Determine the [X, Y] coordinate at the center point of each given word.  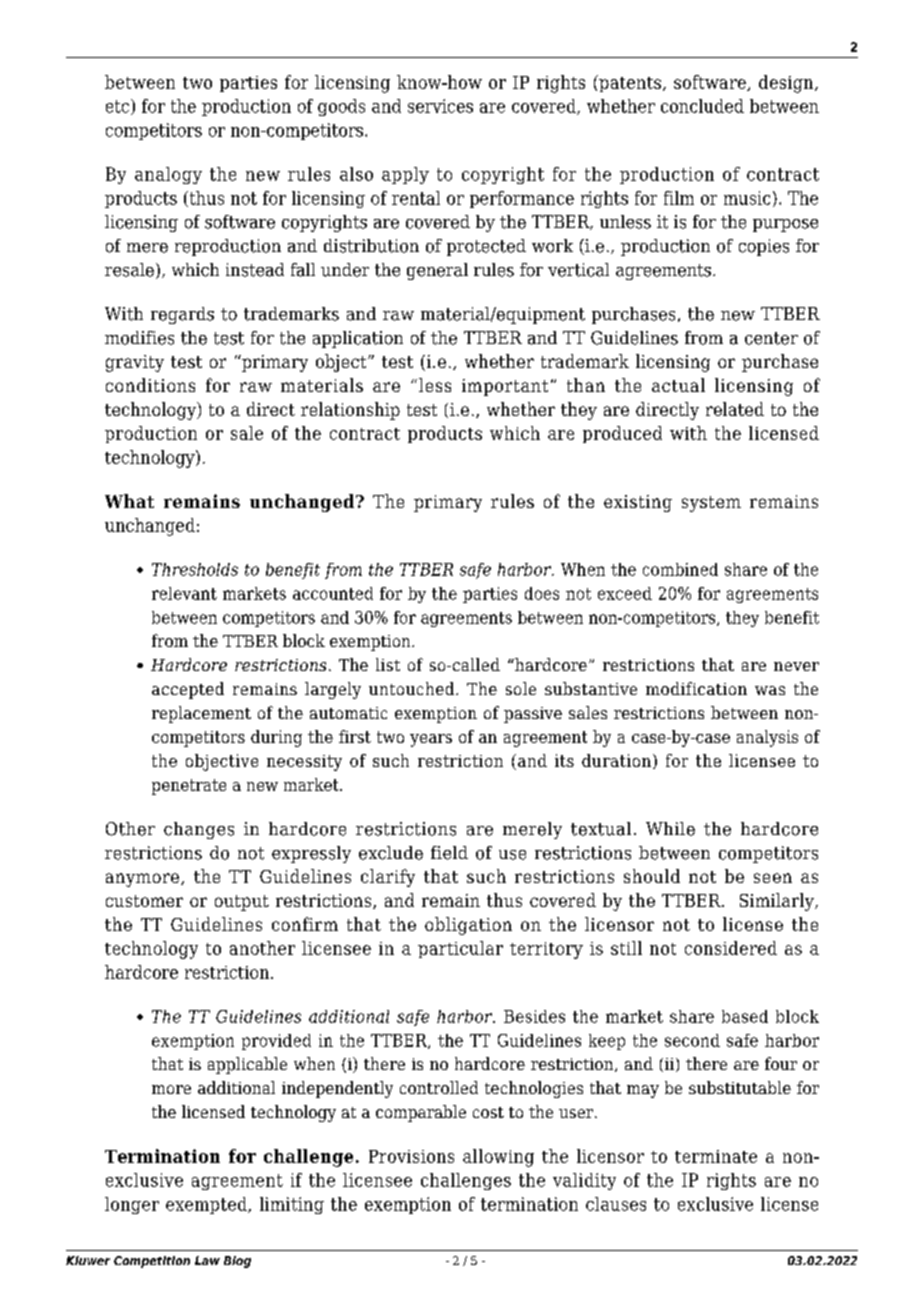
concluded [702, 106]
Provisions [411, 1156]
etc [119, 107]
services [440, 106]
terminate [716, 1156]
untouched [413, 688]
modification [696, 688]
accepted [188, 690]
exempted [207, 1205]
